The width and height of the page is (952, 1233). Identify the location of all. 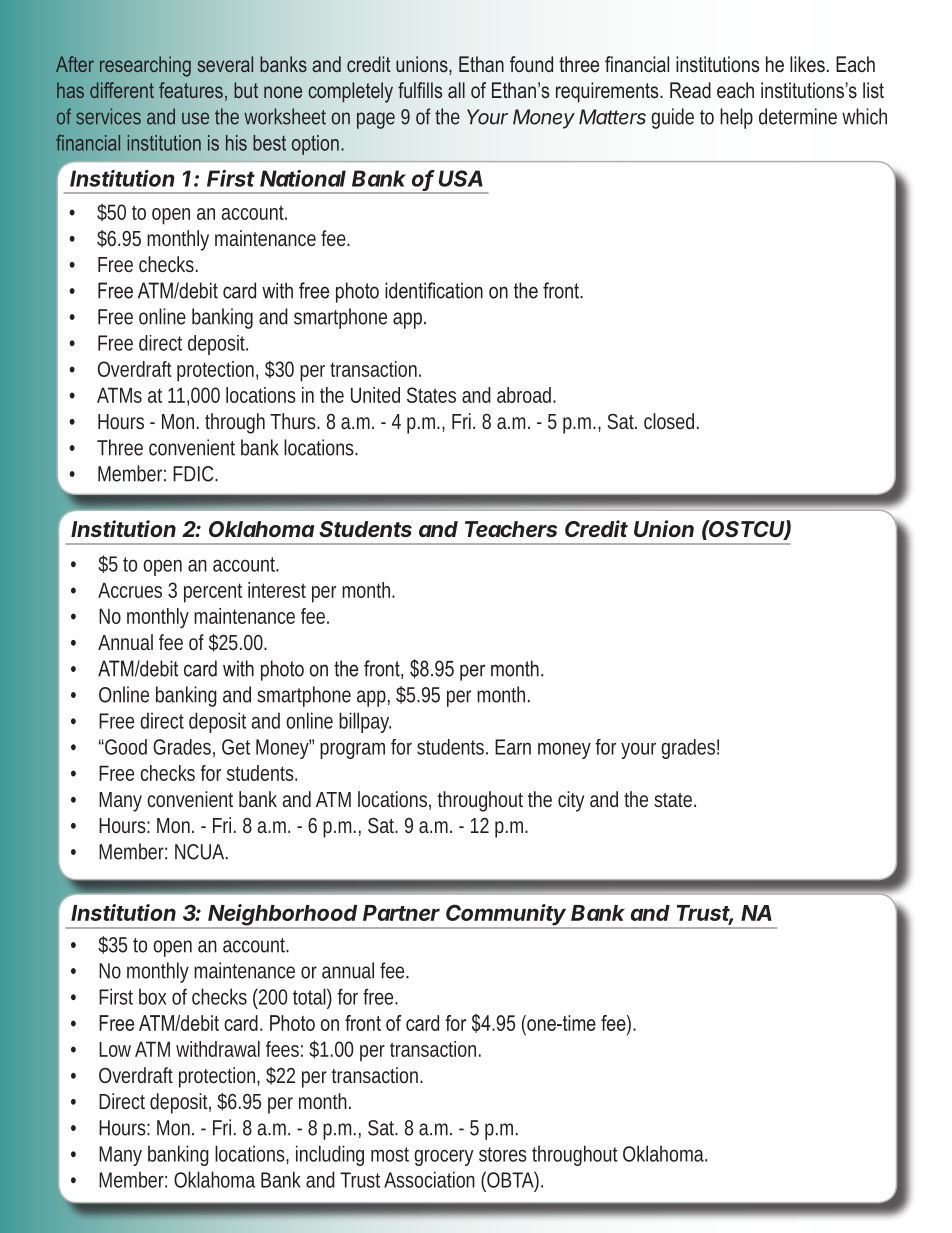
(456, 90).
